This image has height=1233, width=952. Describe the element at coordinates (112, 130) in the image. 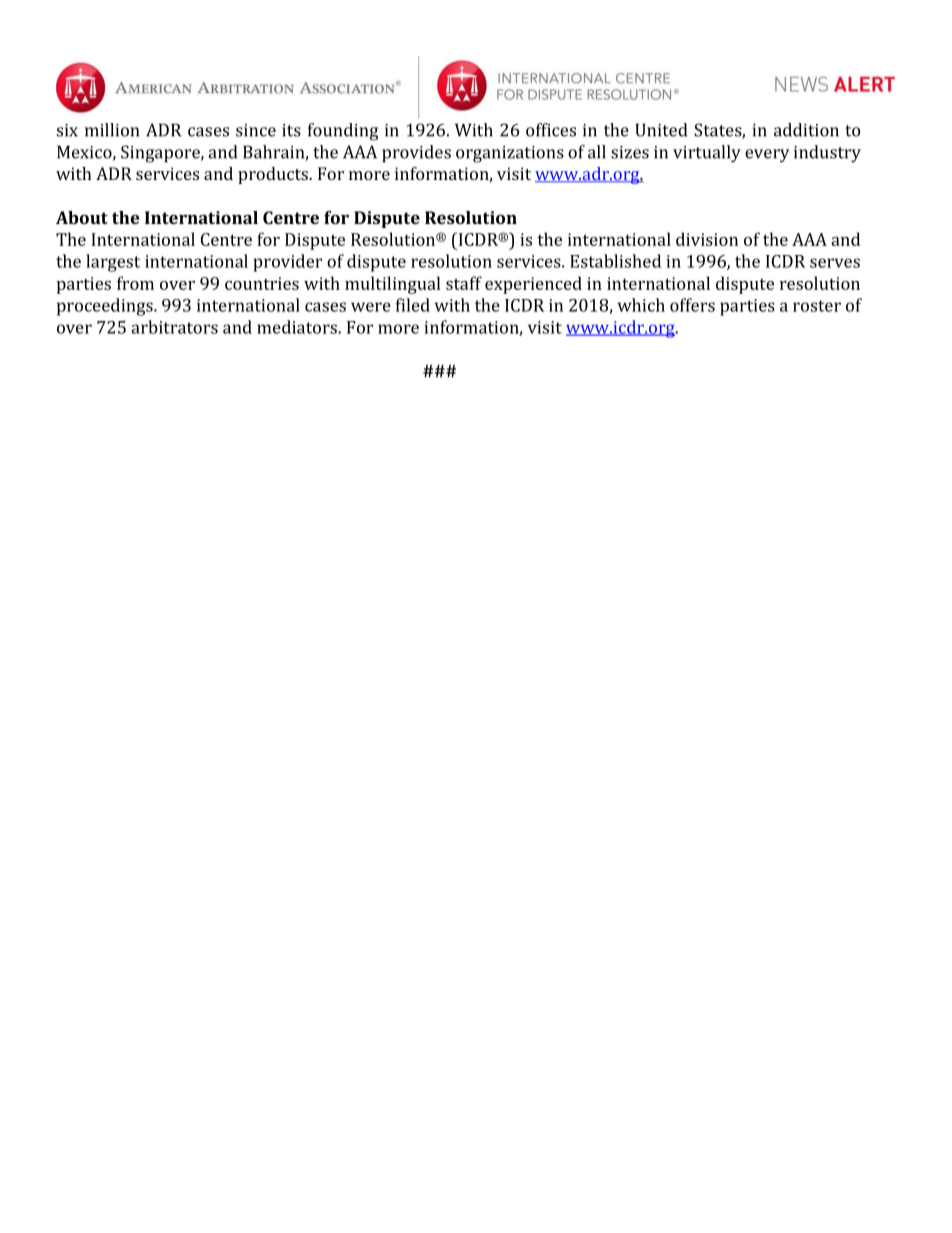

I see `million` at that location.
